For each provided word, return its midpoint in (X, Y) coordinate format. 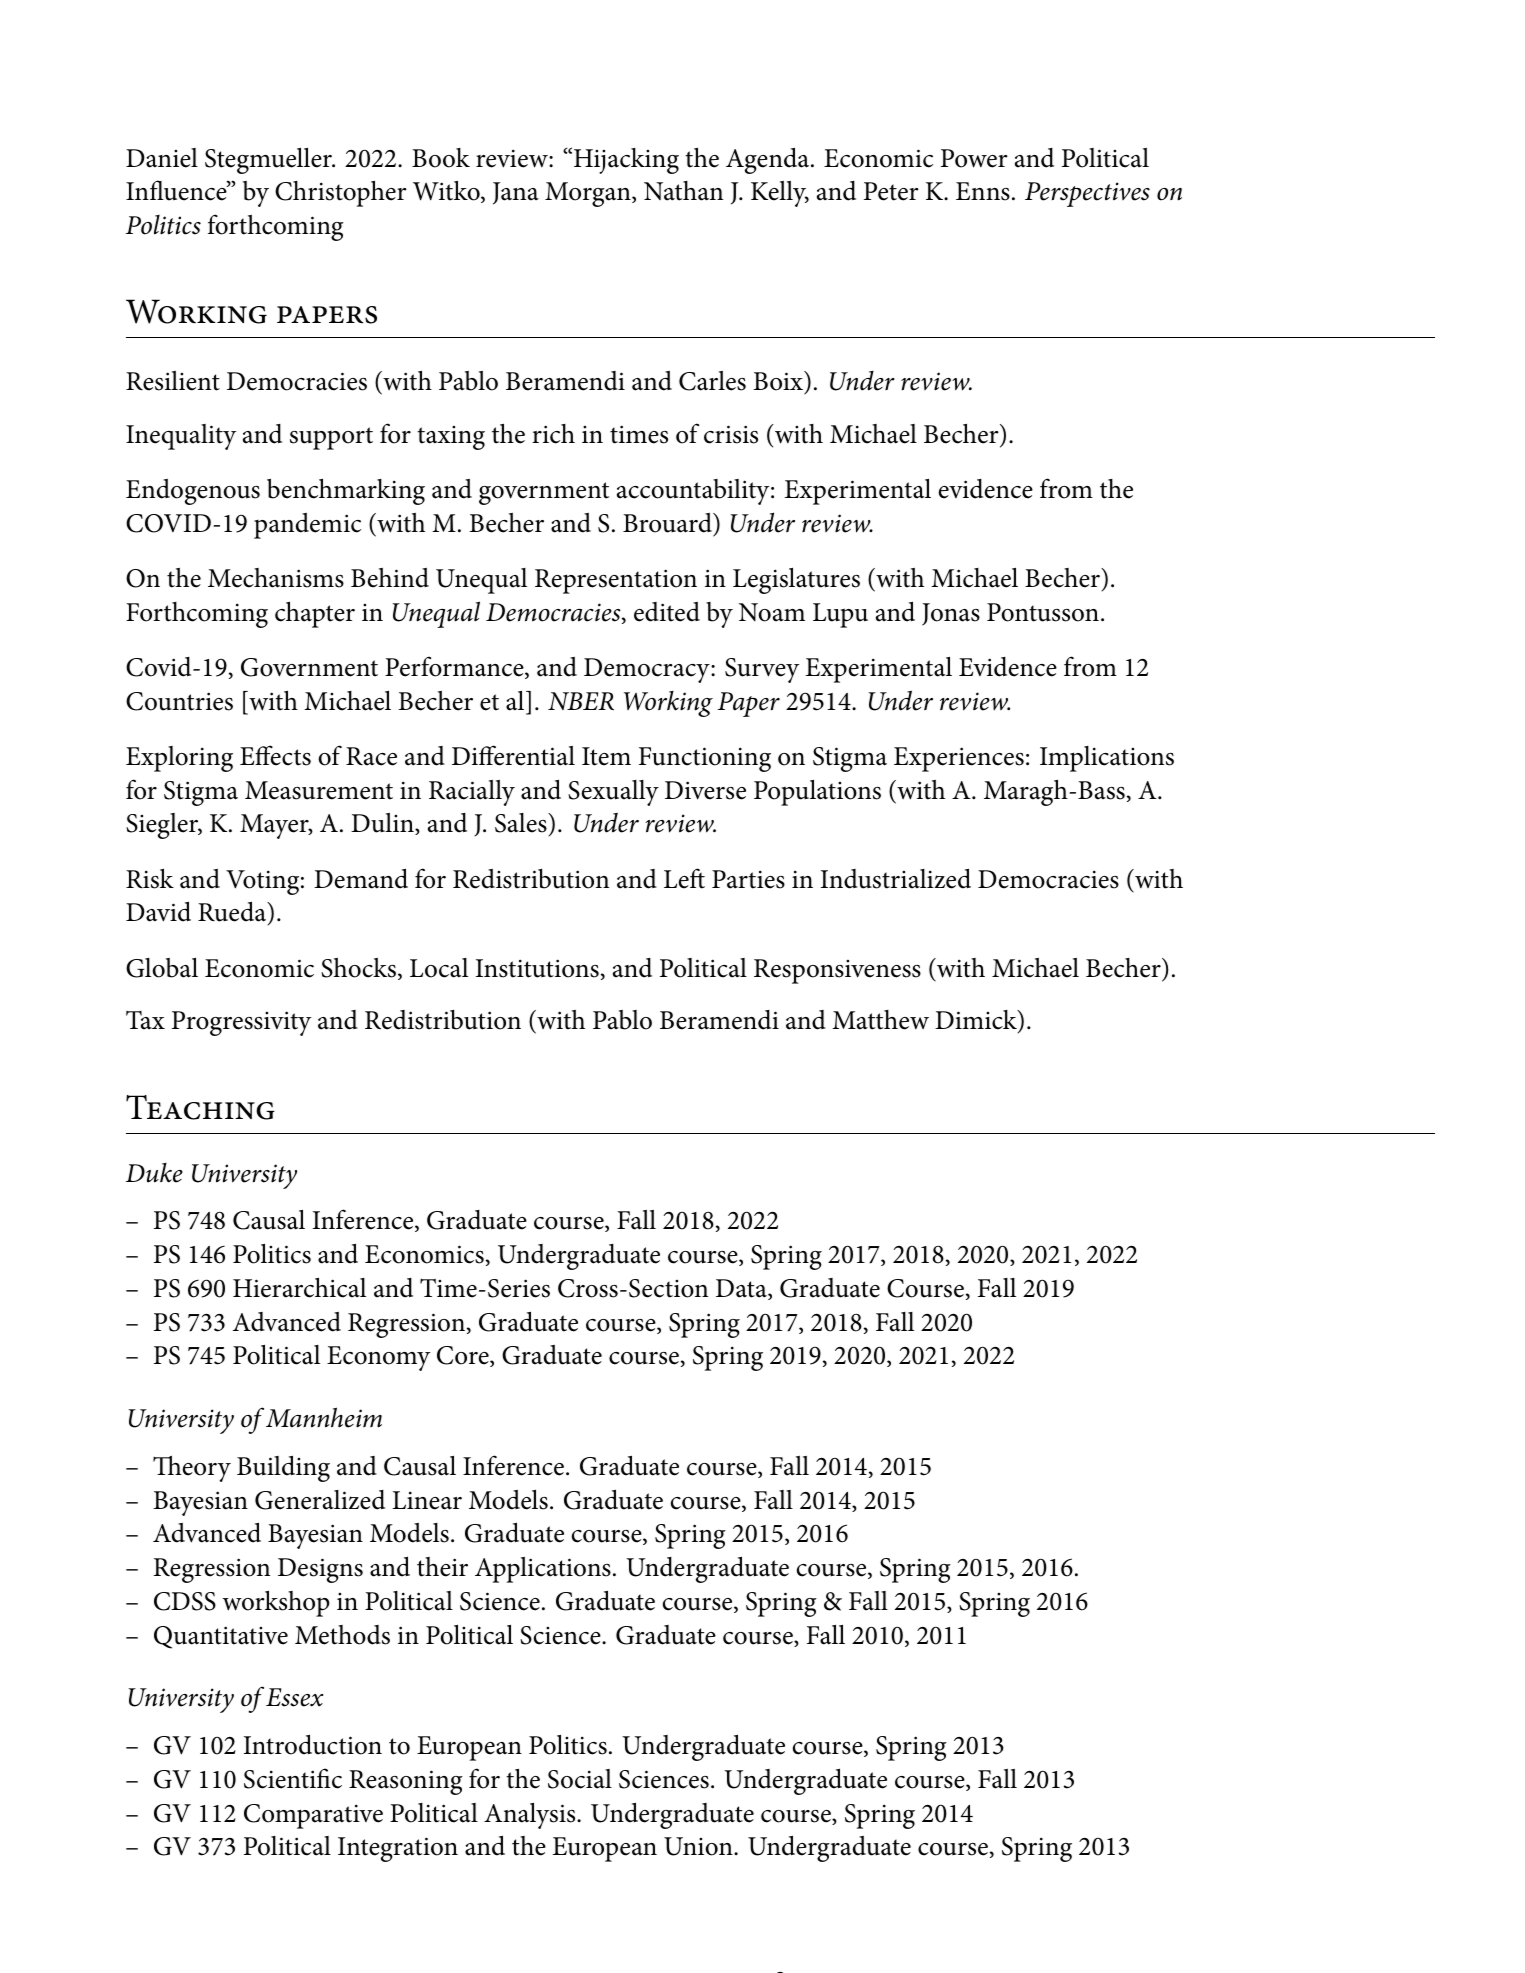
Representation (616, 581)
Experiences (959, 759)
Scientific (293, 1778)
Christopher (341, 193)
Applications (543, 1570)
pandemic (307, 526)
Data (742, 1289)
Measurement (319, 790)
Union (699, 1846)
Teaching (200, 1107)
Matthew (880, 1020)
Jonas (951, 614)
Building (283, 1468)
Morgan (589, 194)
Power (974, 158)
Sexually (613, 793)
